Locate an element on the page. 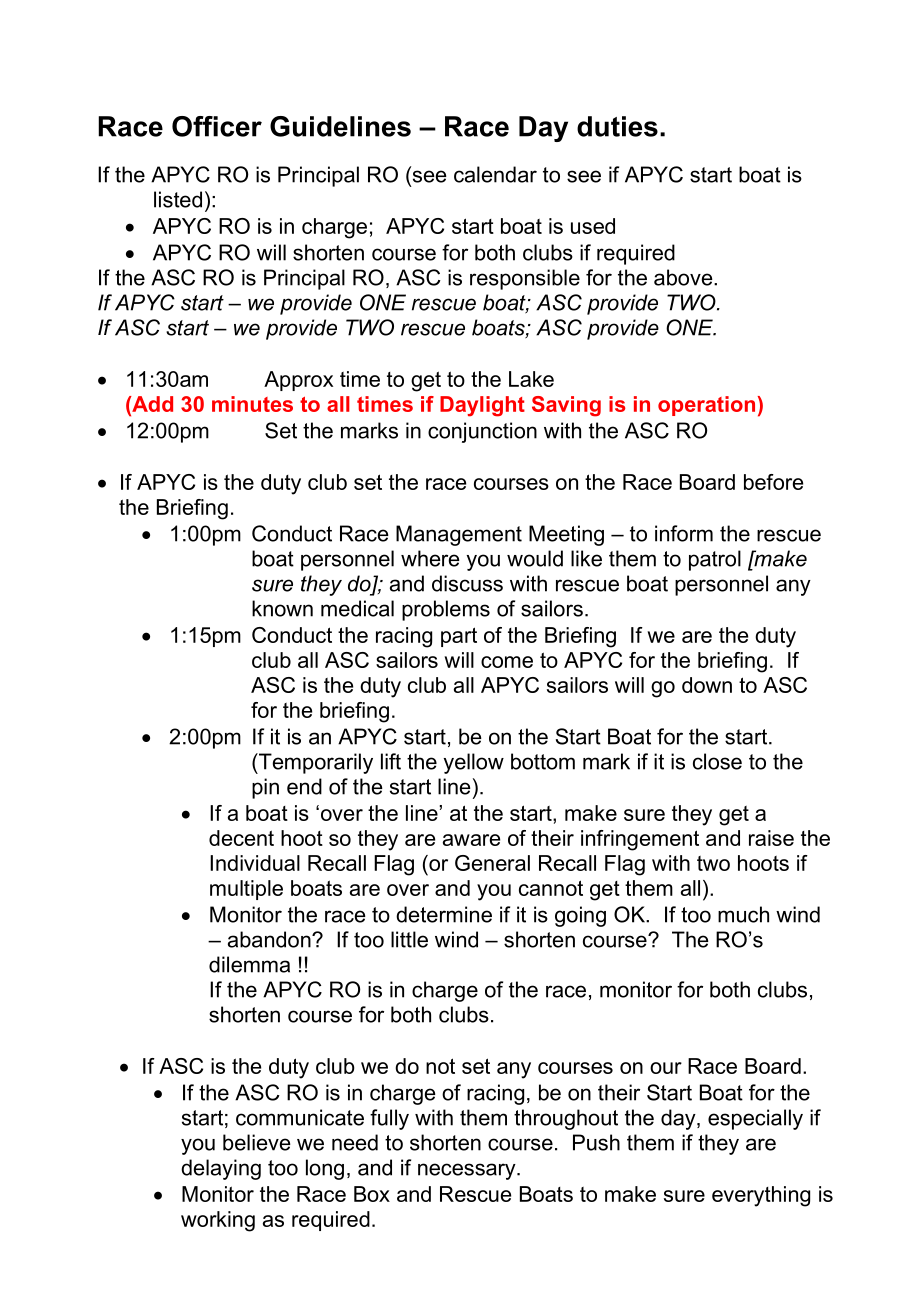  delaying is located at coordinates (221, 1169).
